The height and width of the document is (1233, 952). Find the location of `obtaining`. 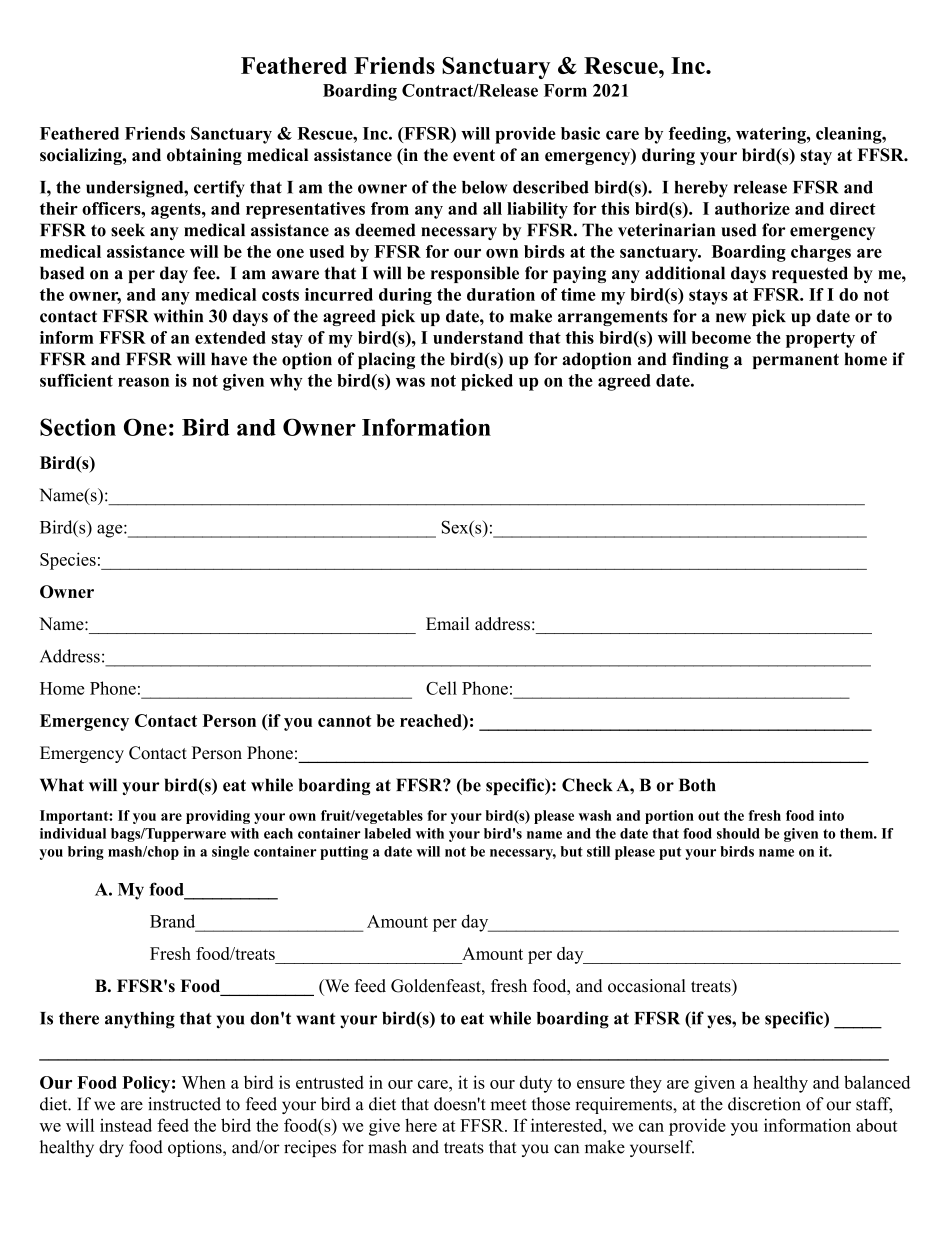

obtaining is located at coordinates (204, 156).
